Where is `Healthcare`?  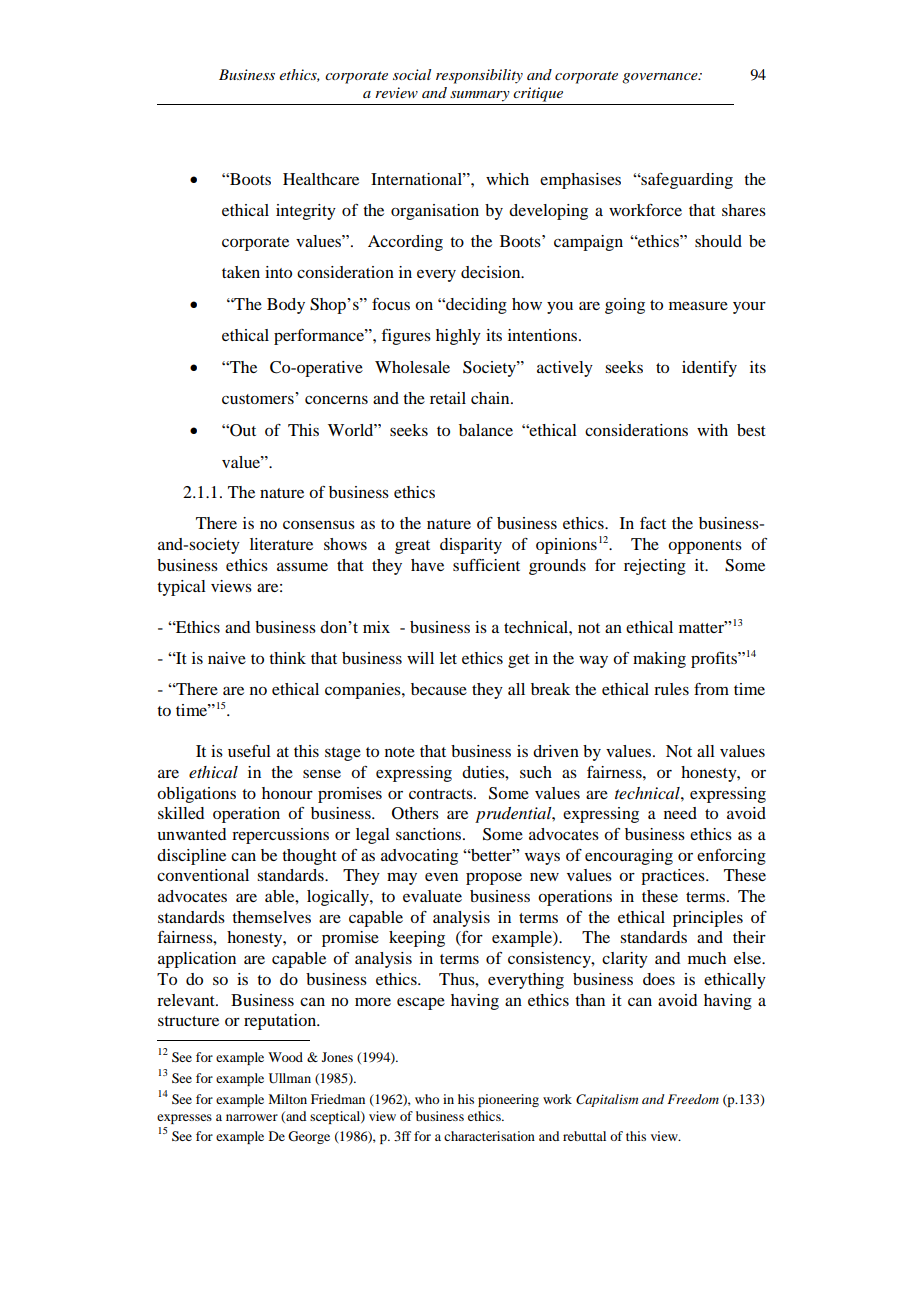 Healthcare is located at coordinates (321, 179).
